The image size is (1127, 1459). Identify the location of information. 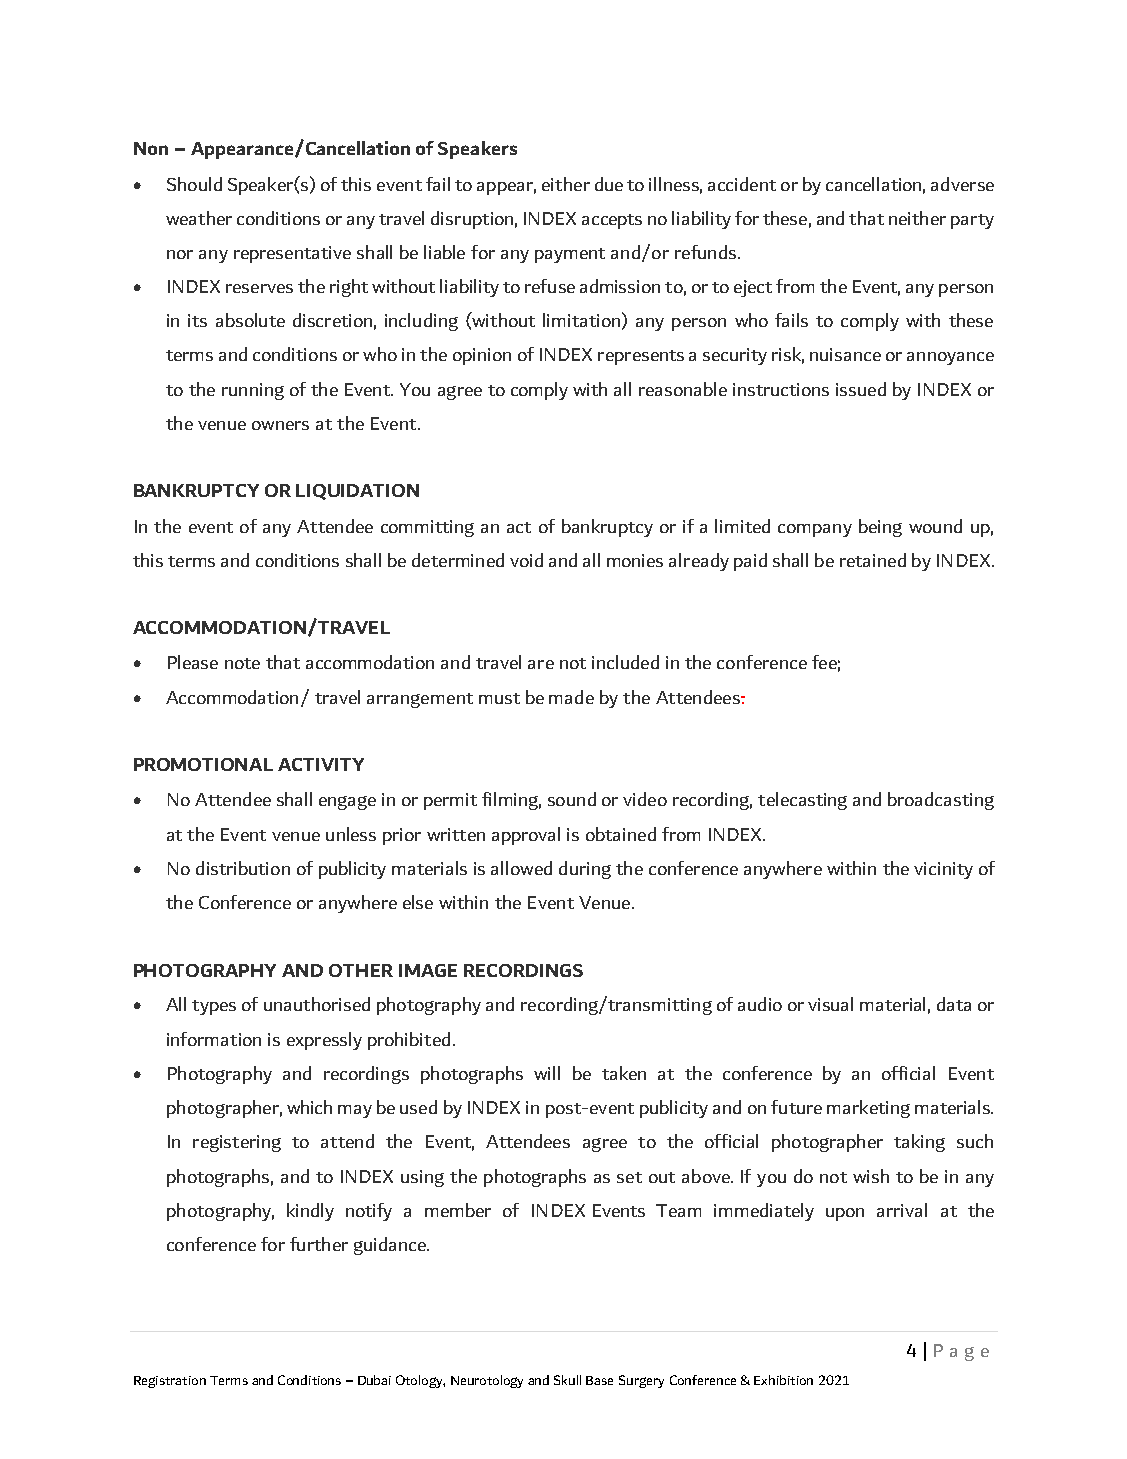
(214, 1039).
